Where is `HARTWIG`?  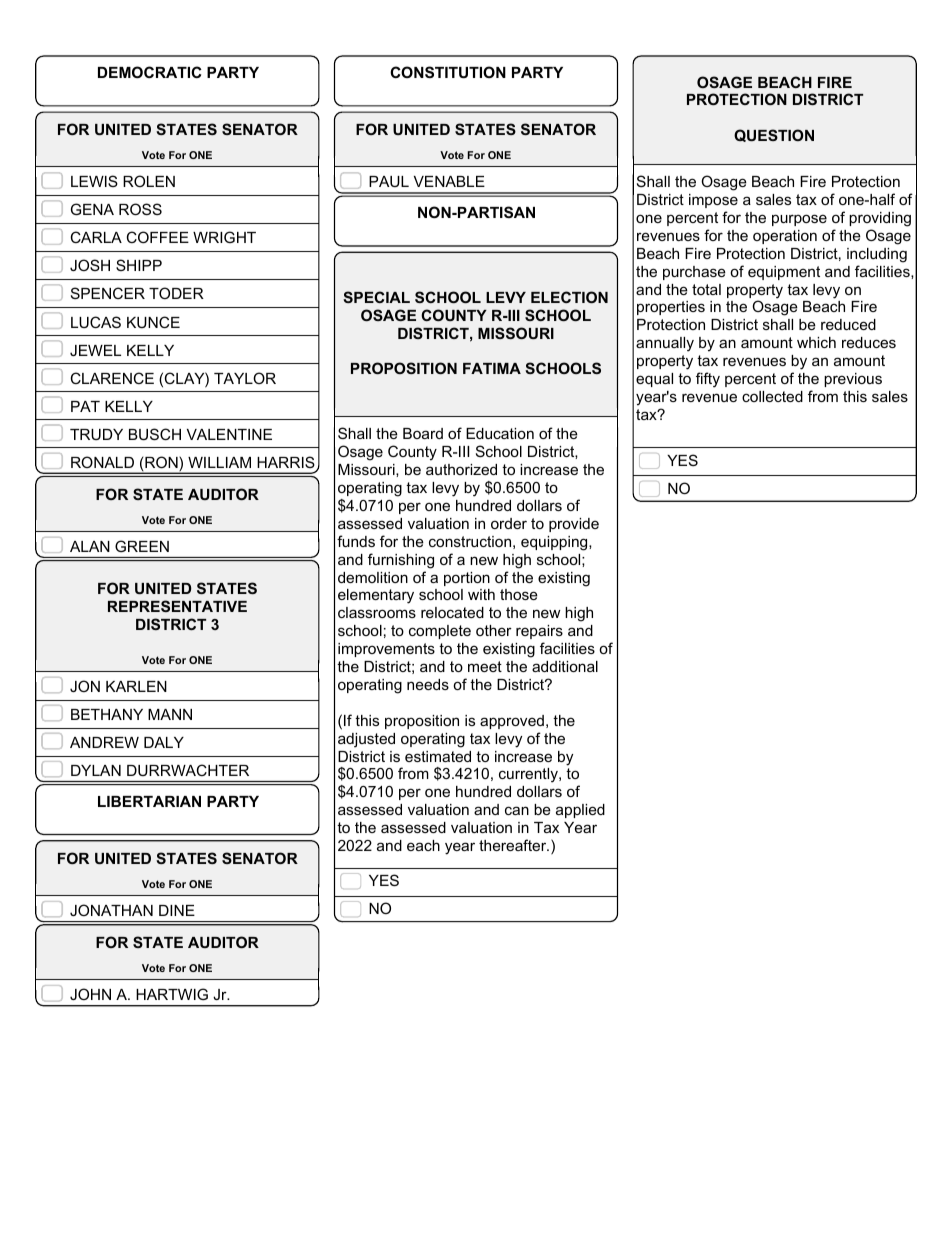 HARTWIG is located at coordinates (172, 994).
